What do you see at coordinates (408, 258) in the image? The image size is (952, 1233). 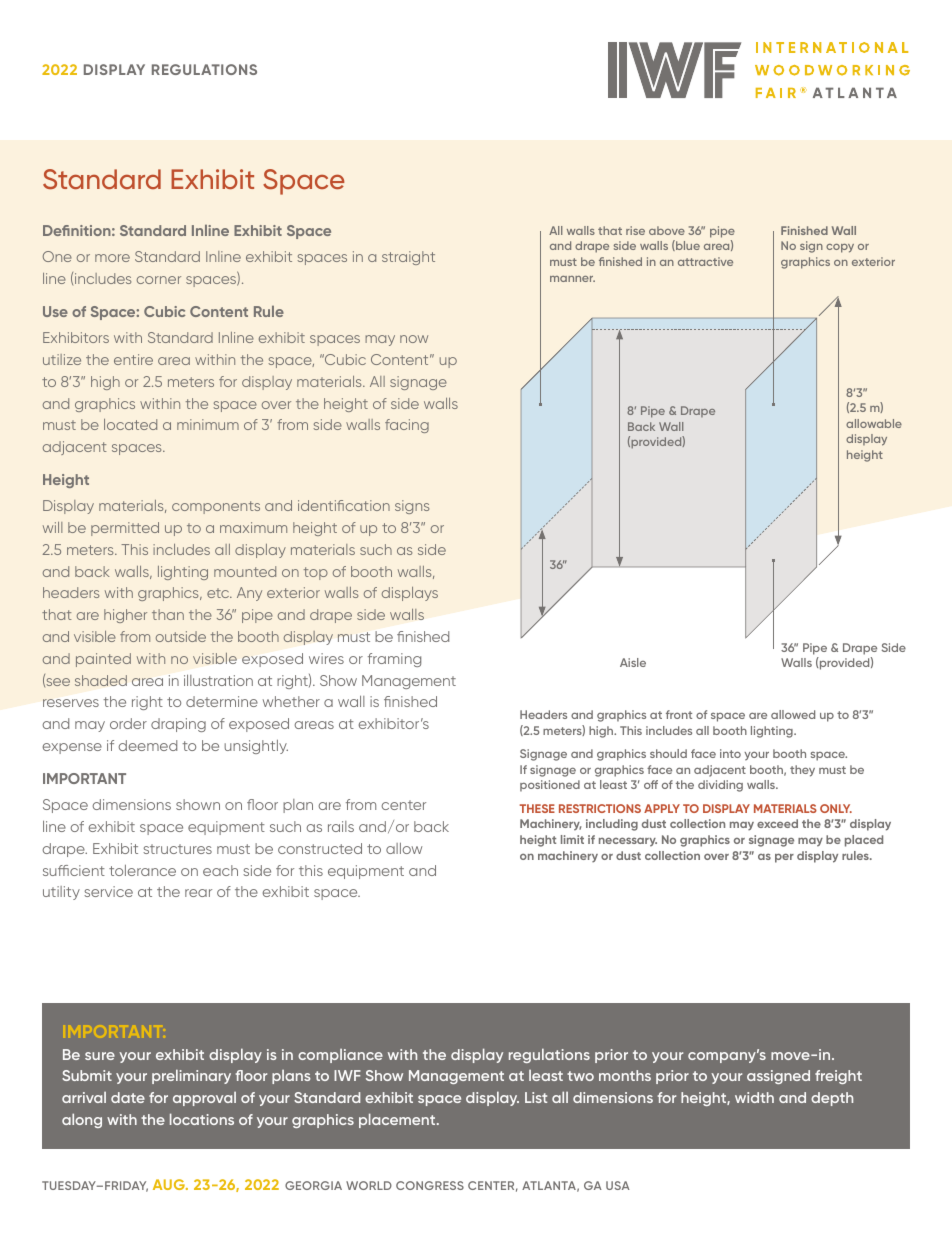 I see `straight` at bounding box center [408, 258].
